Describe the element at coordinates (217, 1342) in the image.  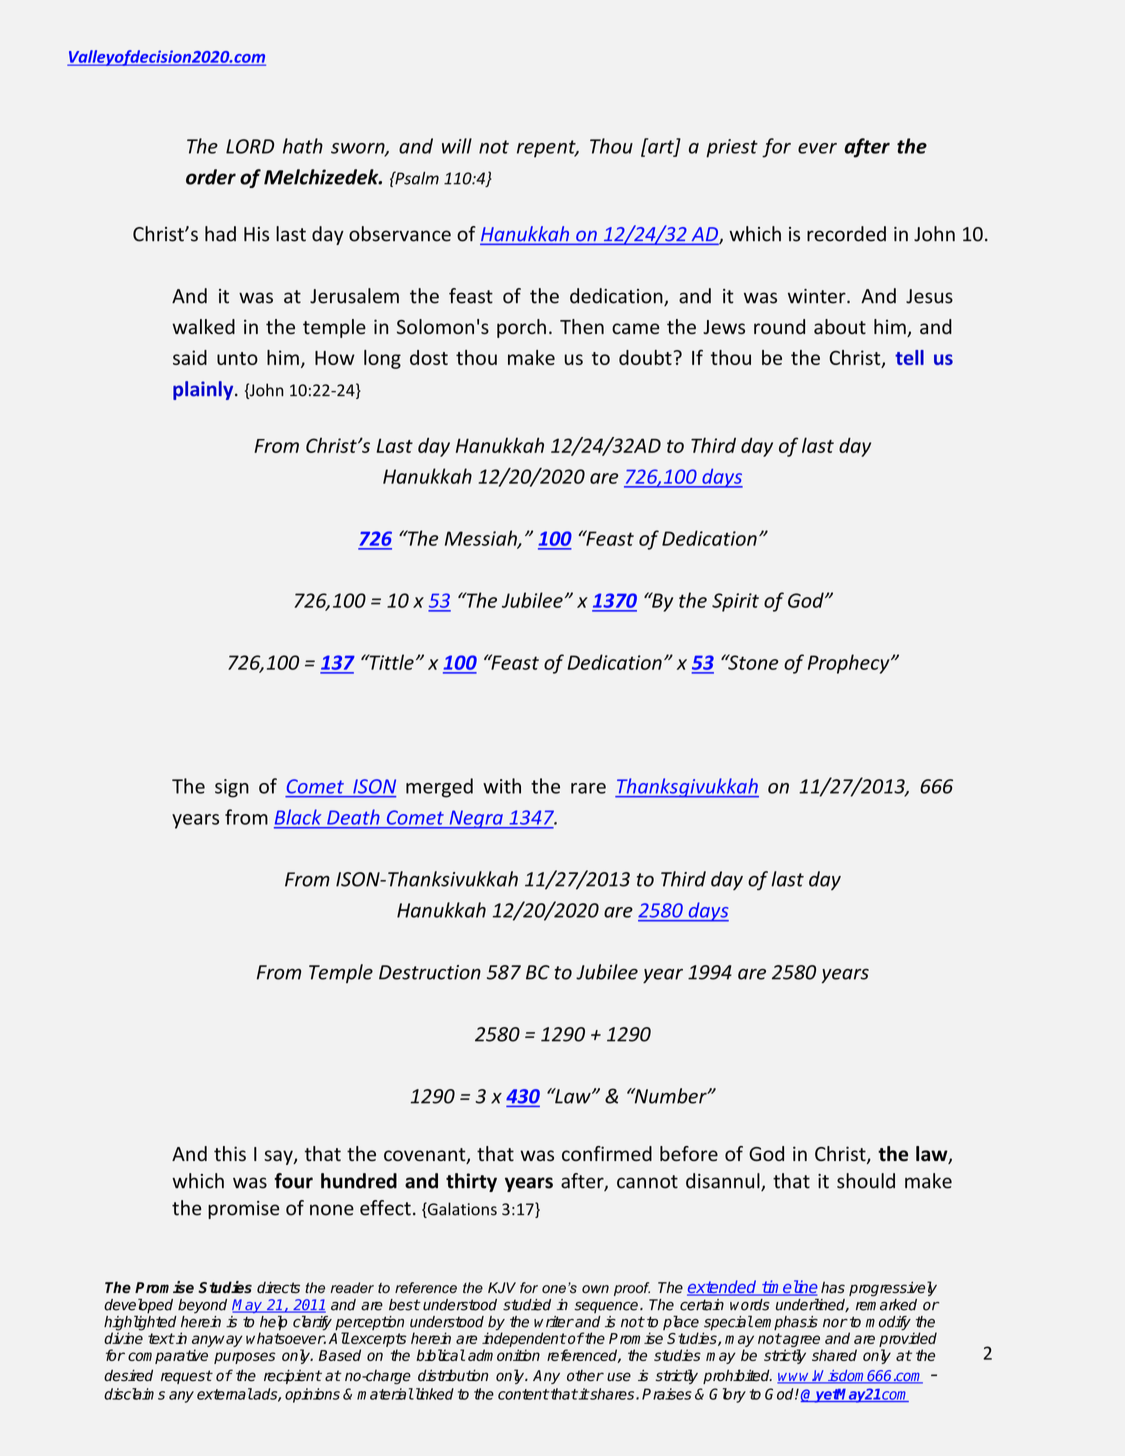
I see `anyway` at that location.
